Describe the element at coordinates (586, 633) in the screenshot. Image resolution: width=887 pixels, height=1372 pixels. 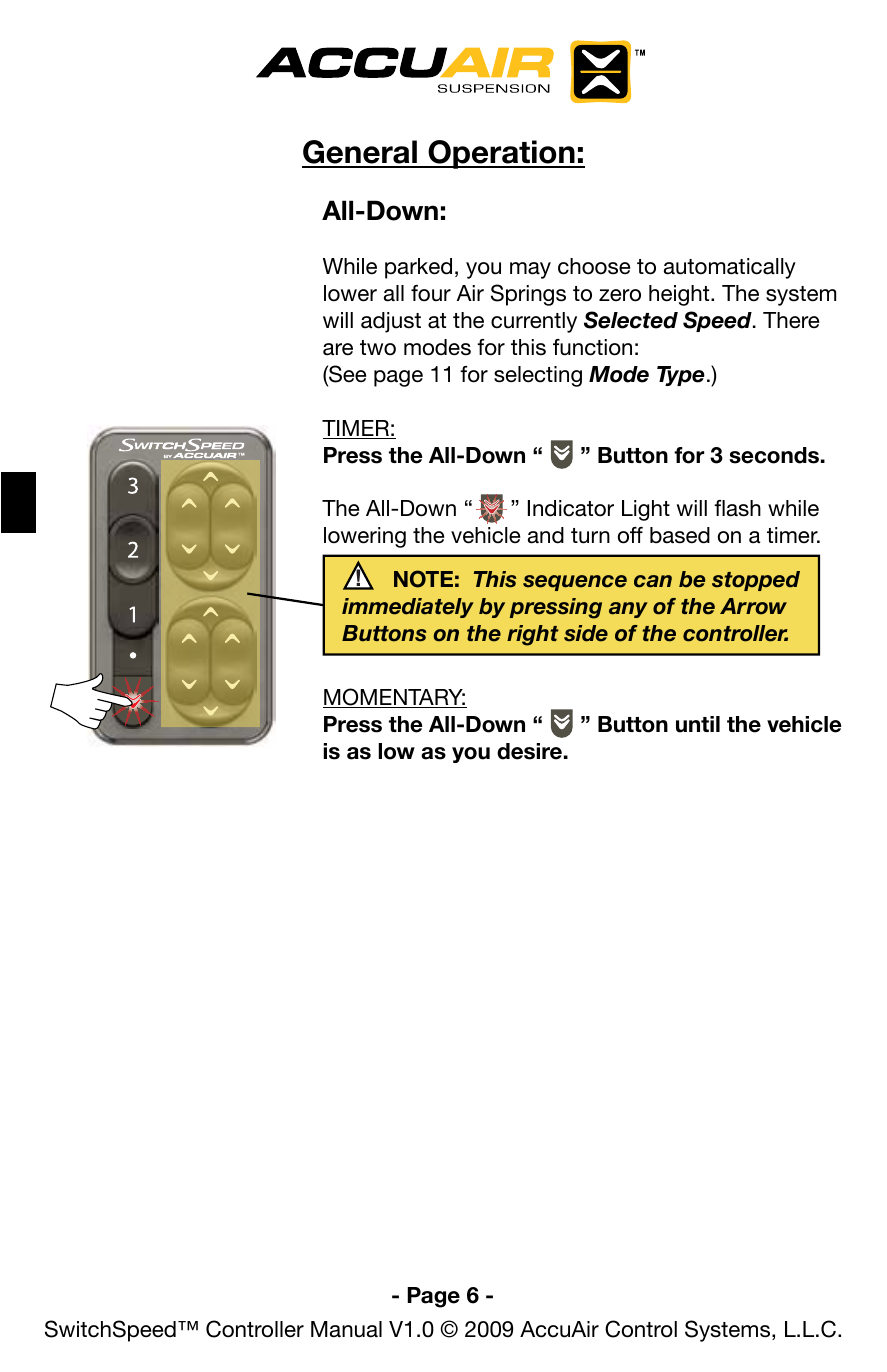
I see `side` at that location.
